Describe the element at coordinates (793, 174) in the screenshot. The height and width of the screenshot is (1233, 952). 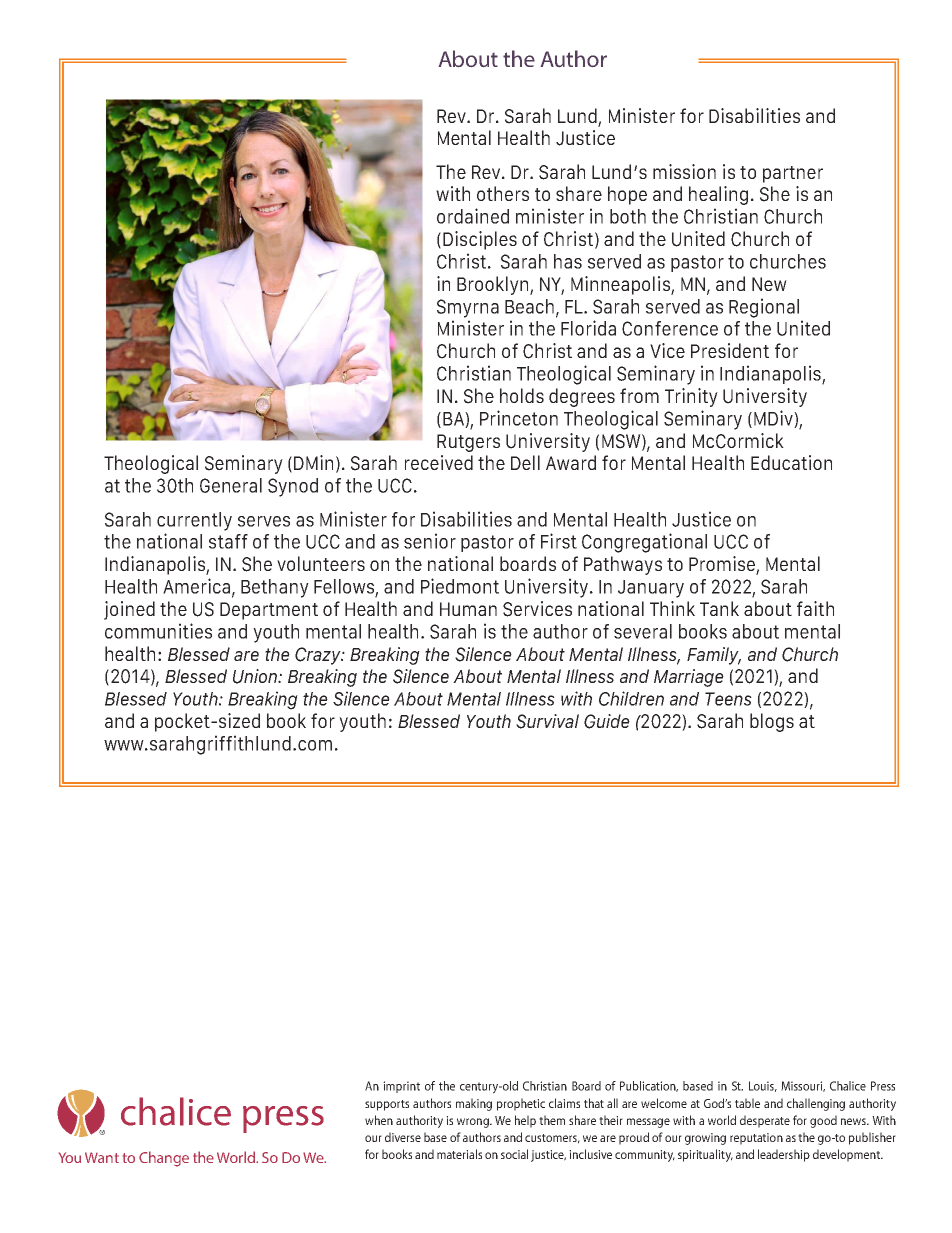
I see `partner` at that location.
